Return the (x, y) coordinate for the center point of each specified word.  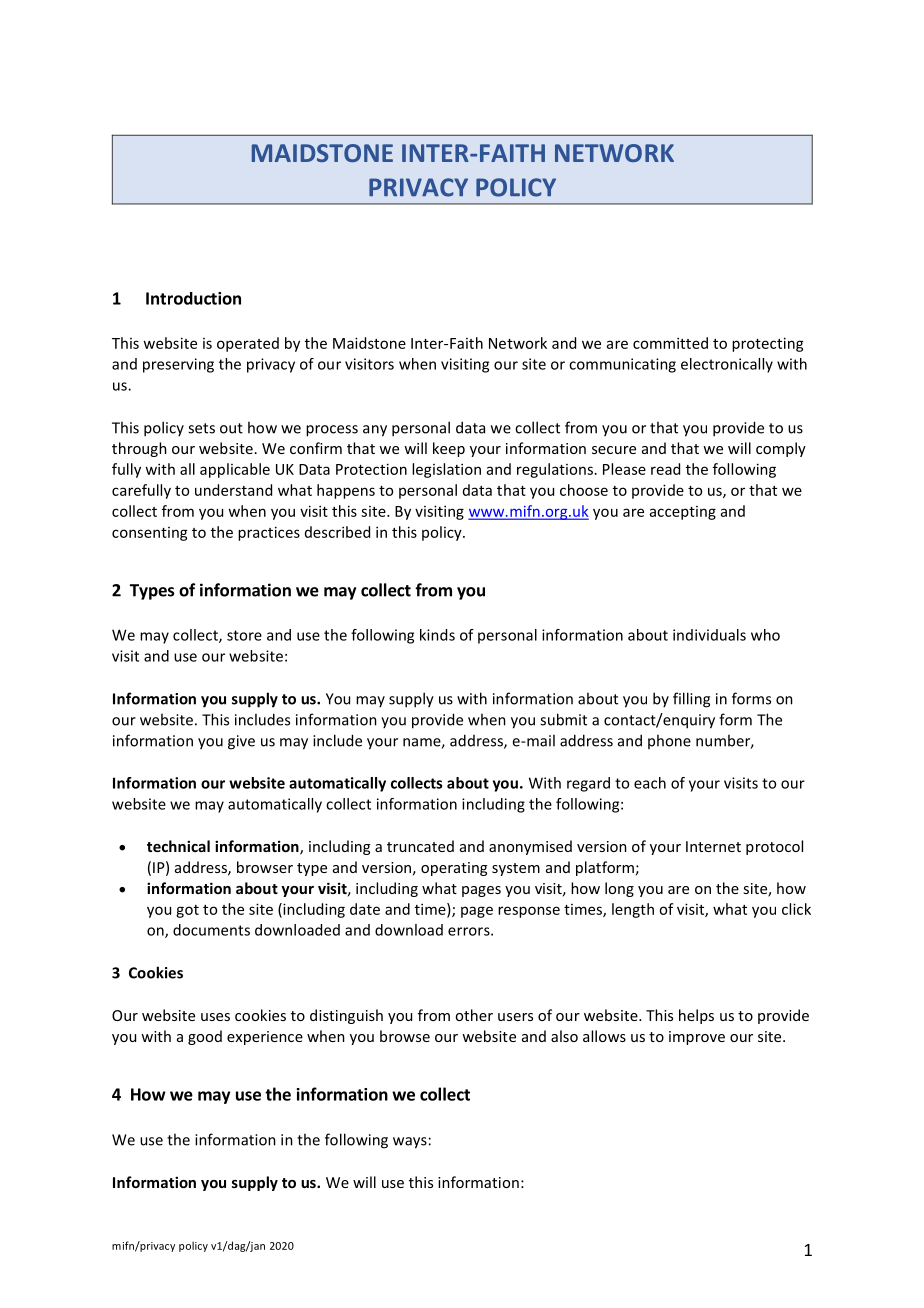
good (205, 1037)
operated (248, 344)
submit (563, 719)
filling (691, 700)
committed (670, 343)
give (241, 742)
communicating (622, 365)
